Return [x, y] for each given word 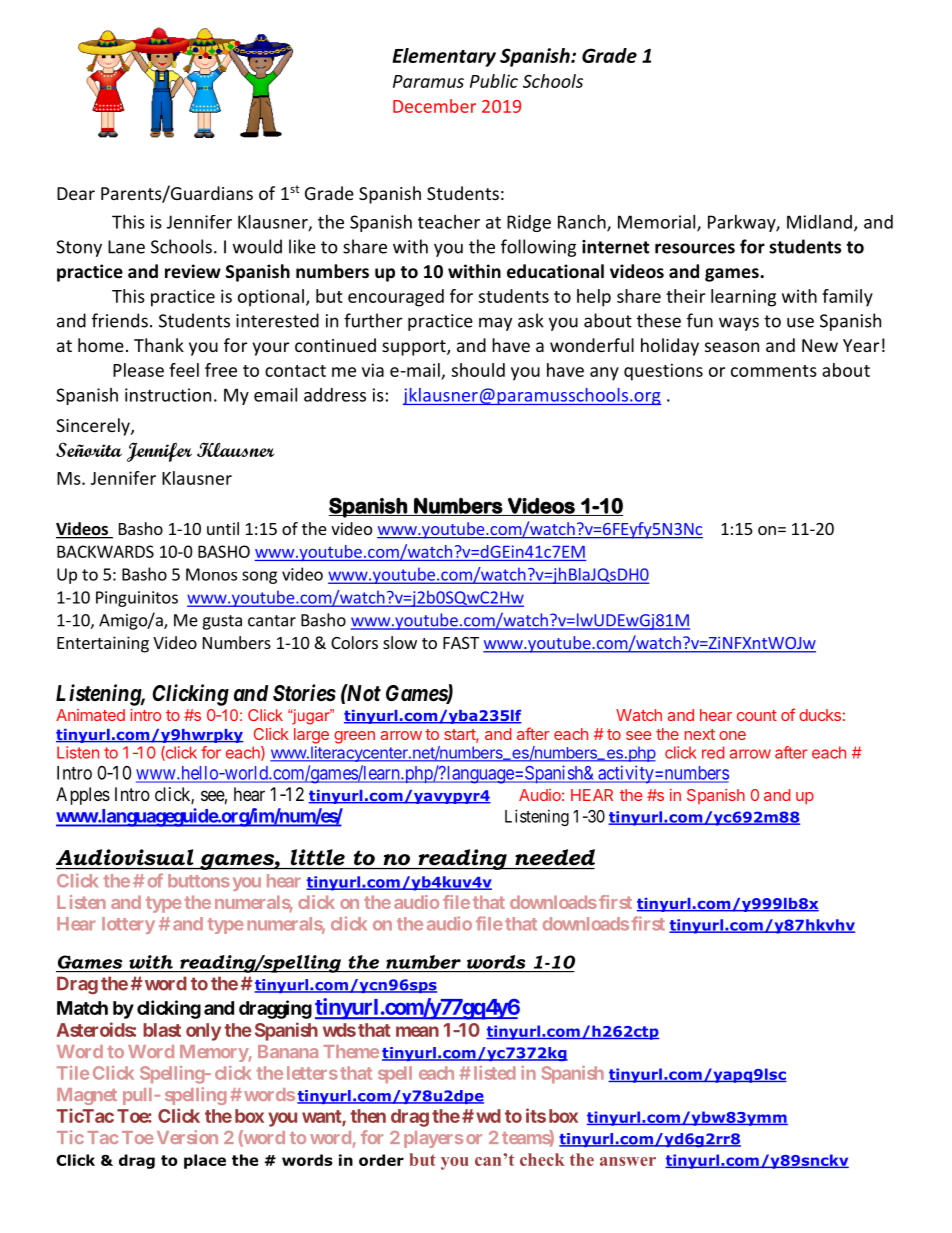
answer [628, 1161]
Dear [76, 193]
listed [495, 1073]
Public [494, 81]
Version [187, 1137]
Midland [819, 222]
